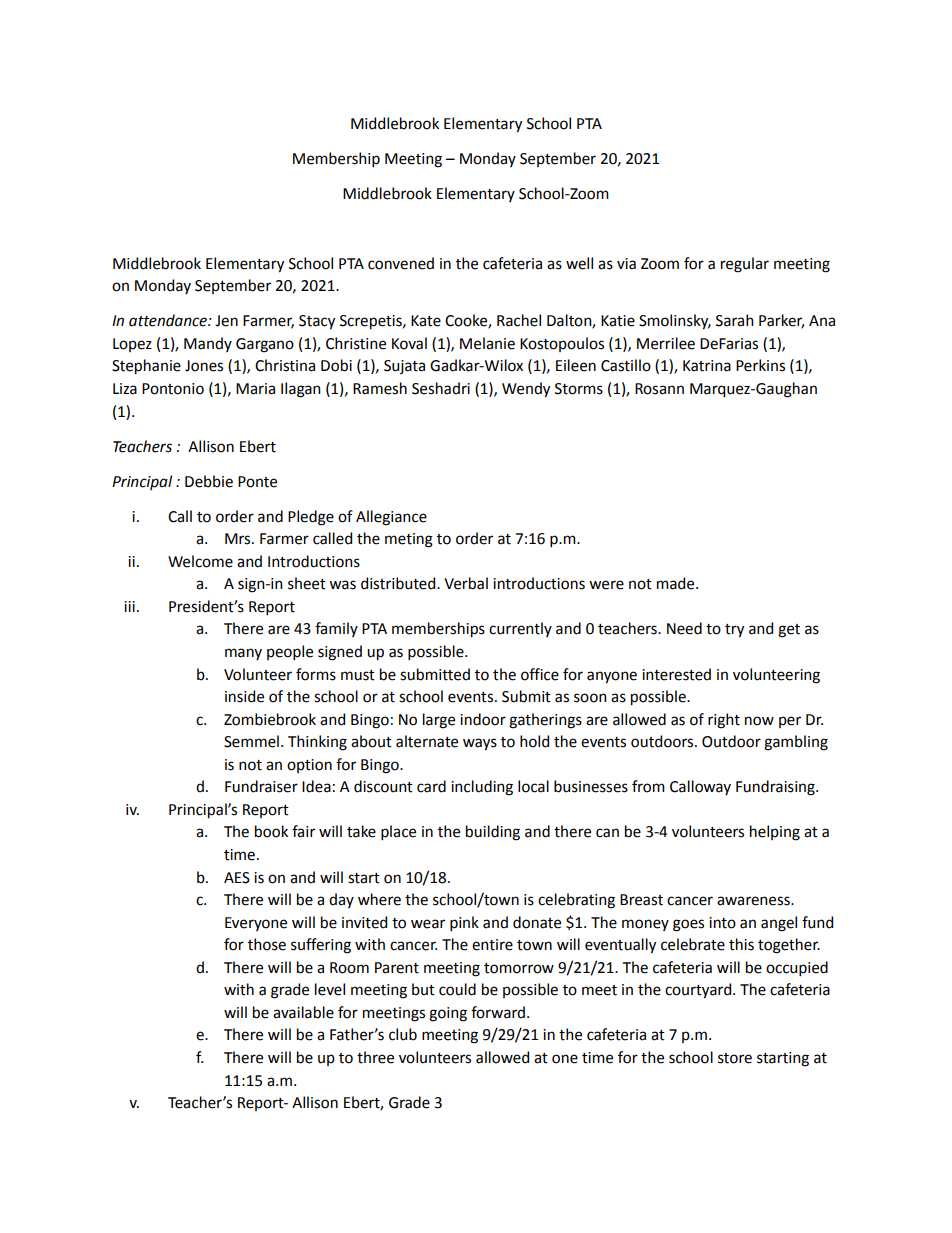 The width and height of the image is (952, 1233). Describe the element at coordinates (466, 583) in the image. I see `Verbal` at that location.
